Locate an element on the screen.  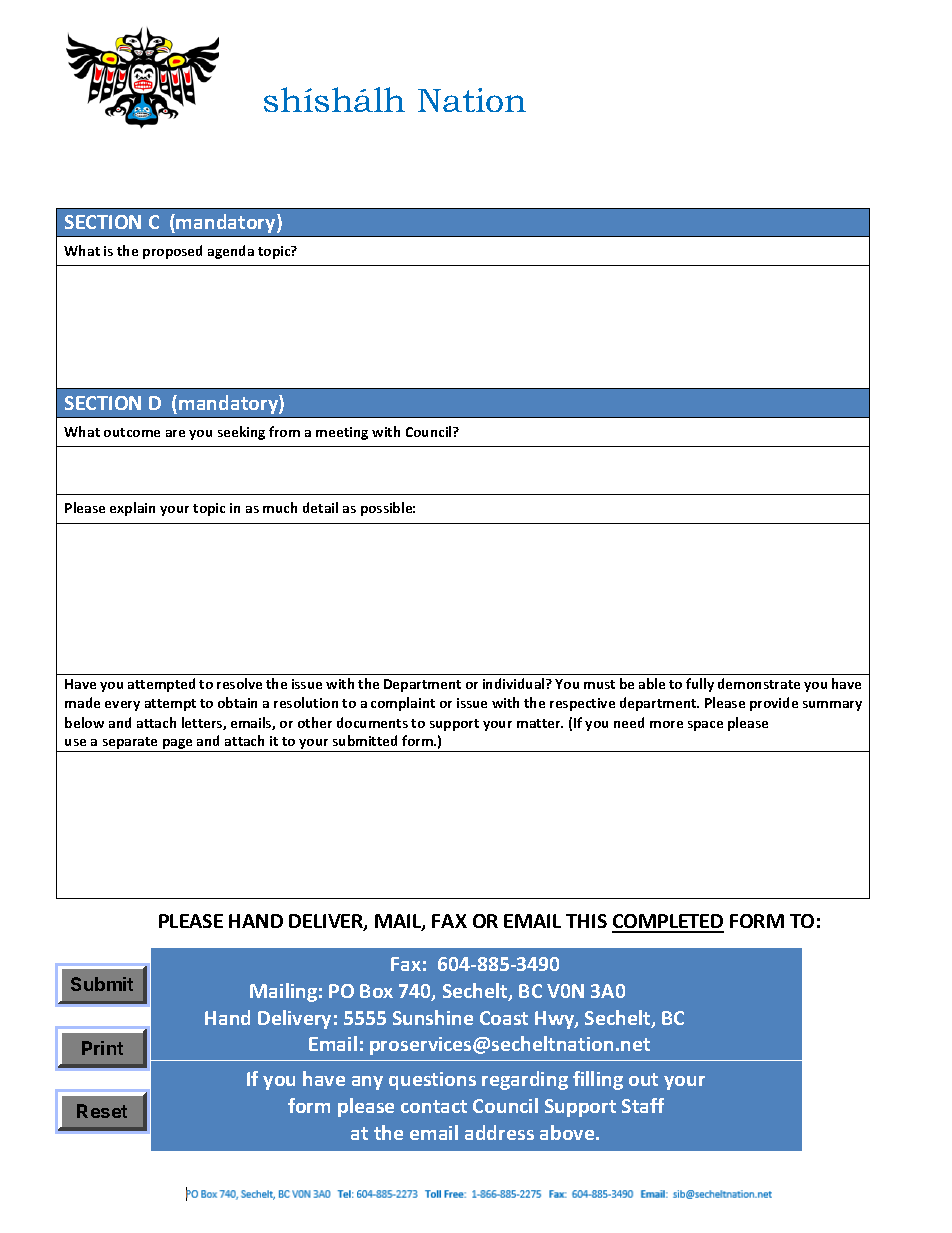
proposed is located at coordinates (172, 252).
